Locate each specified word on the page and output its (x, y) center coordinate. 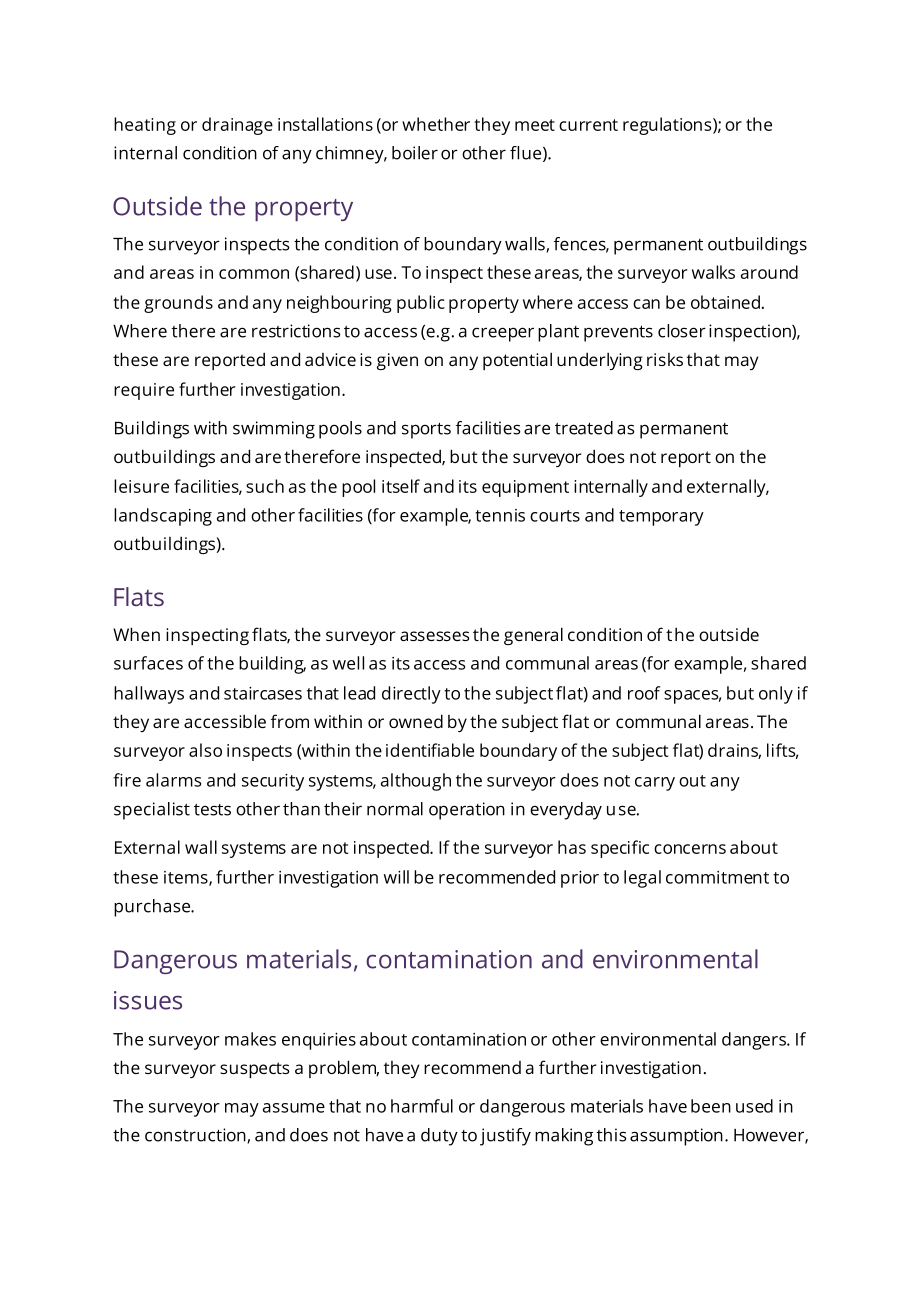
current (588, 125)
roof (644, 693)
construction (196, 1136)
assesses (435, 636)
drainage (237, 126)
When (136, 634)
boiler (415, 153)
